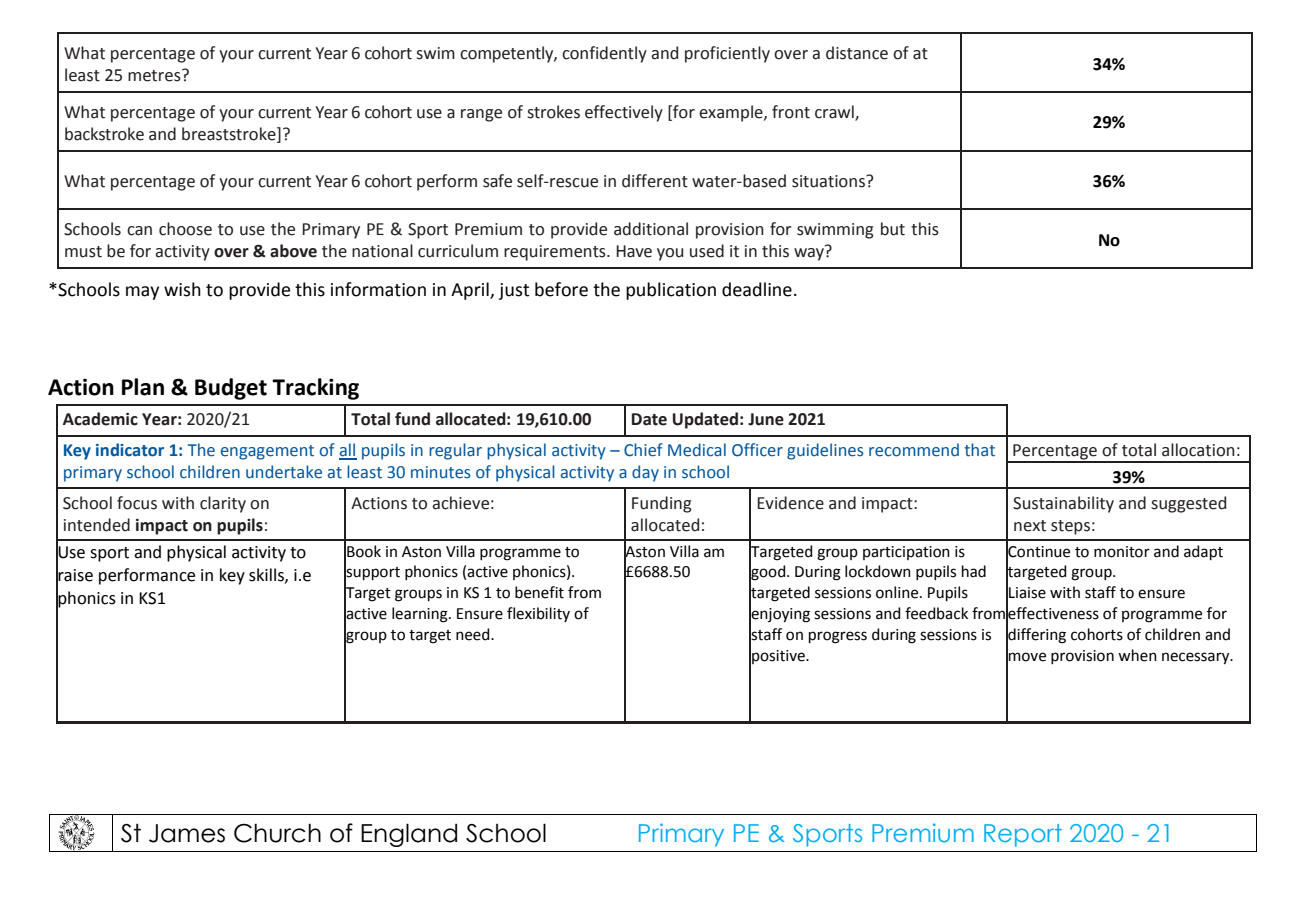  I want to click on metres, so click(155, 75).
